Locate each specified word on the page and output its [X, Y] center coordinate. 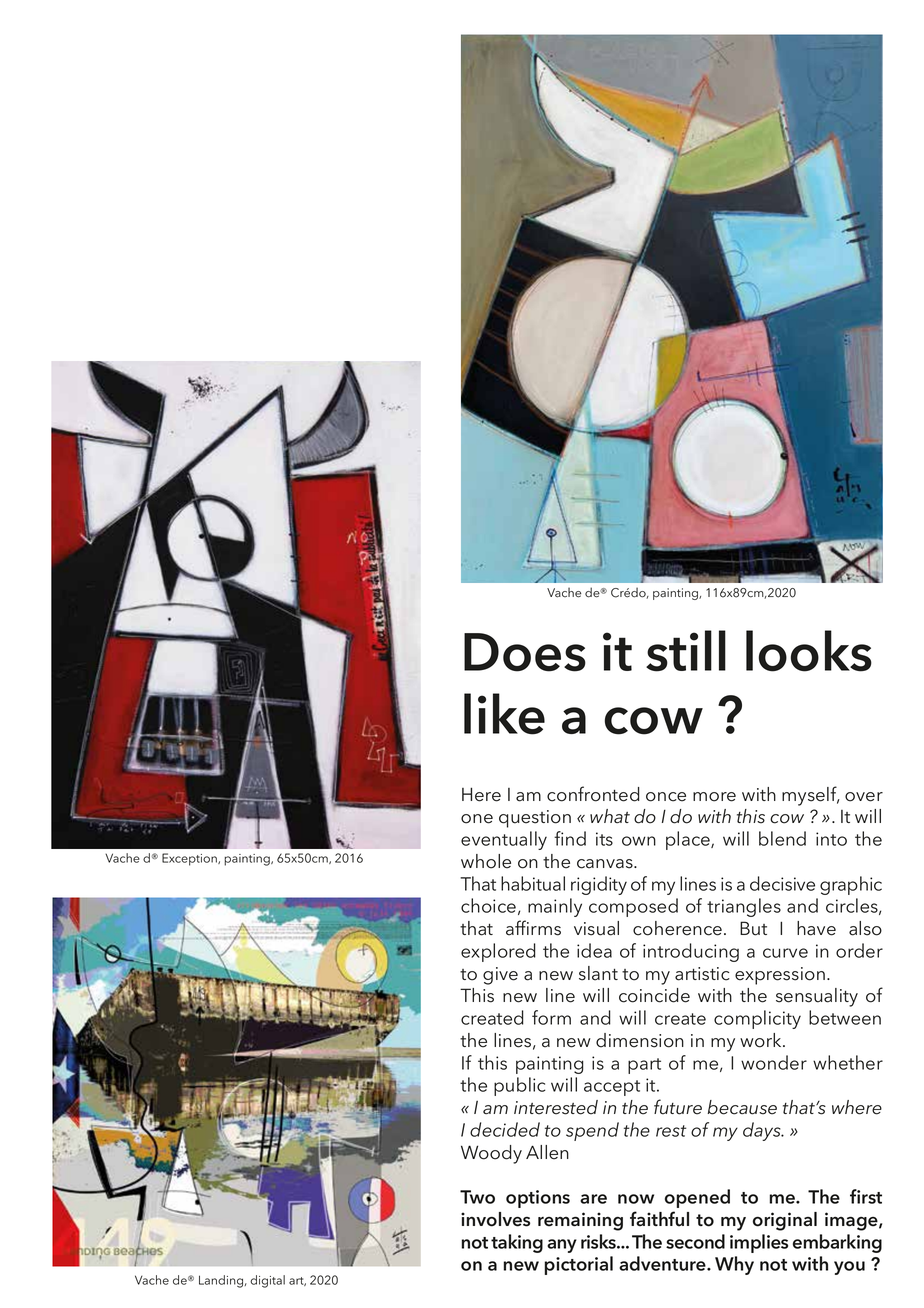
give [500, 976]
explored [498, 952]
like [504, 714]
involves [495, 1219]
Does [525, 652]
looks [809, 651]
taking [517, 1243]
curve [785, 953]
